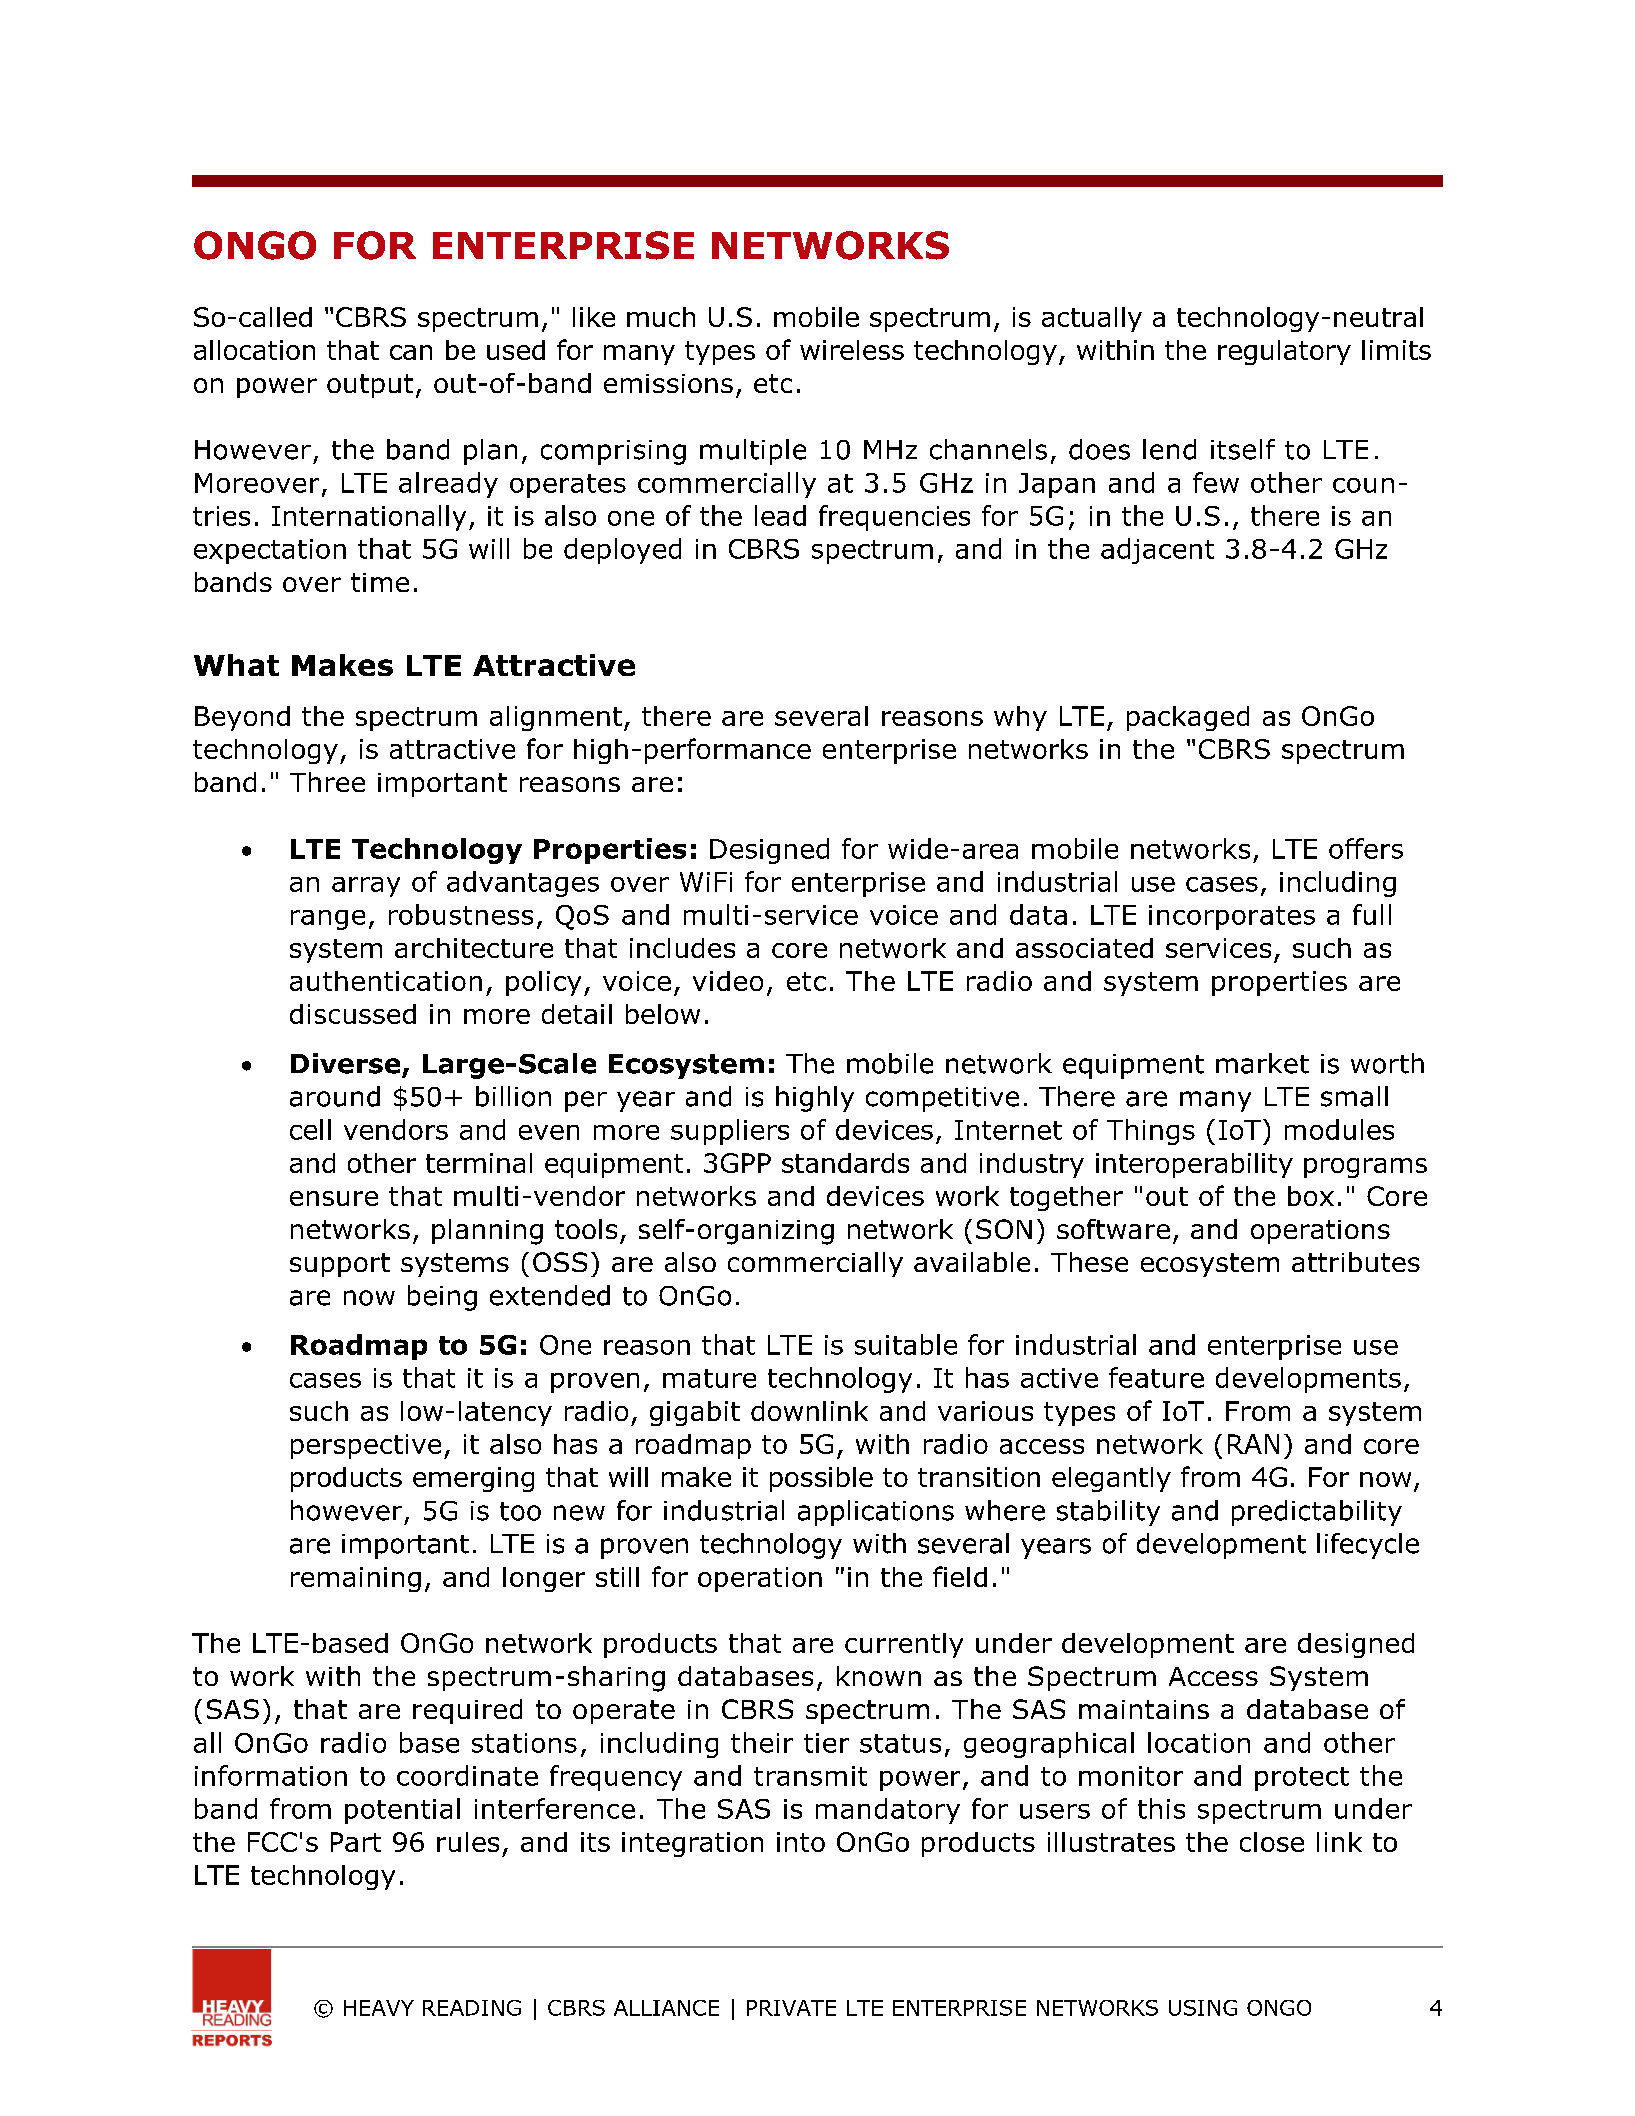 This image has height=2116, width=1635. What do you see at coordinates (852, 350) in the image?
I see `wireless` at bounding box center [852, 350].
